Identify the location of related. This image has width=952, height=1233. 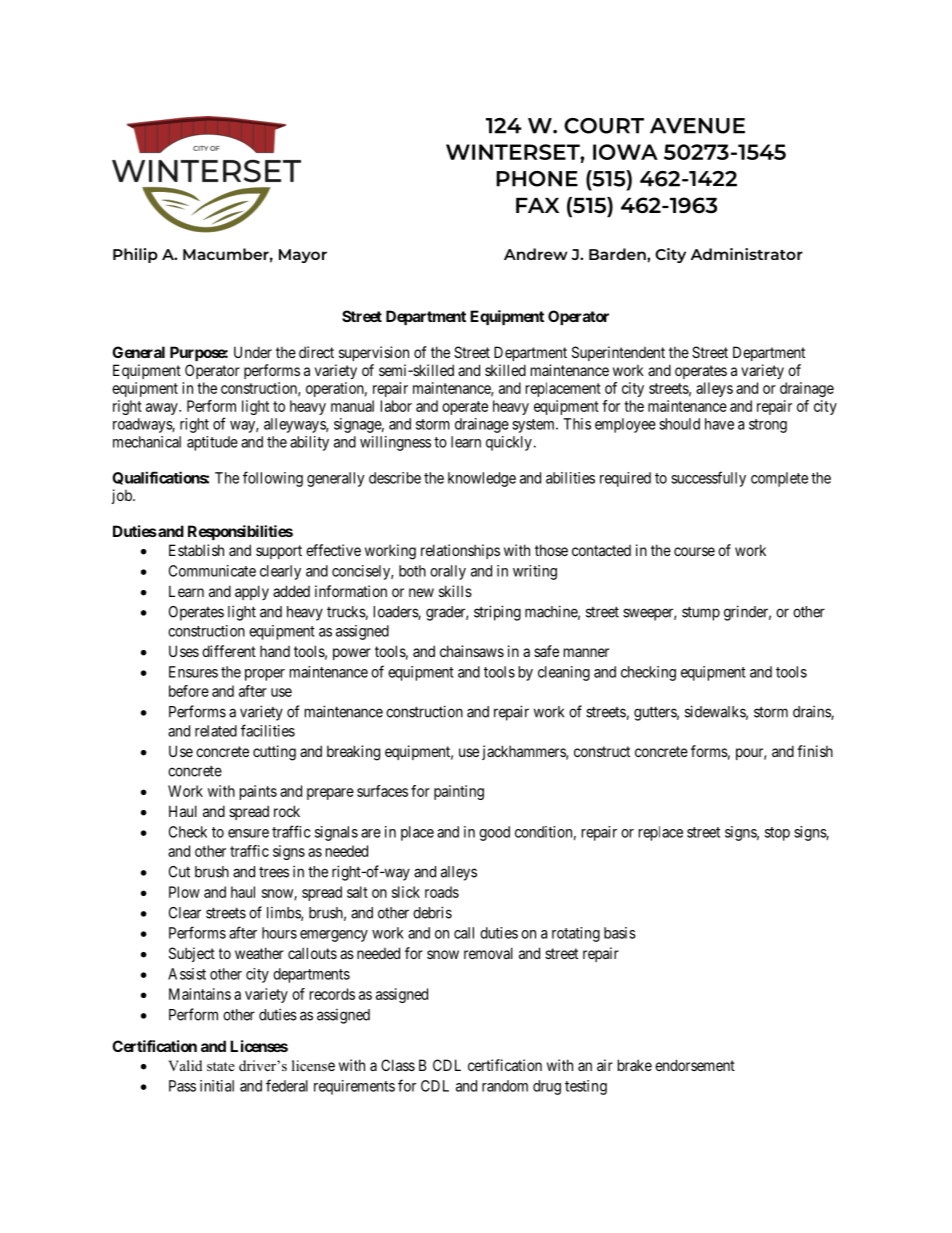
(216, 731).
